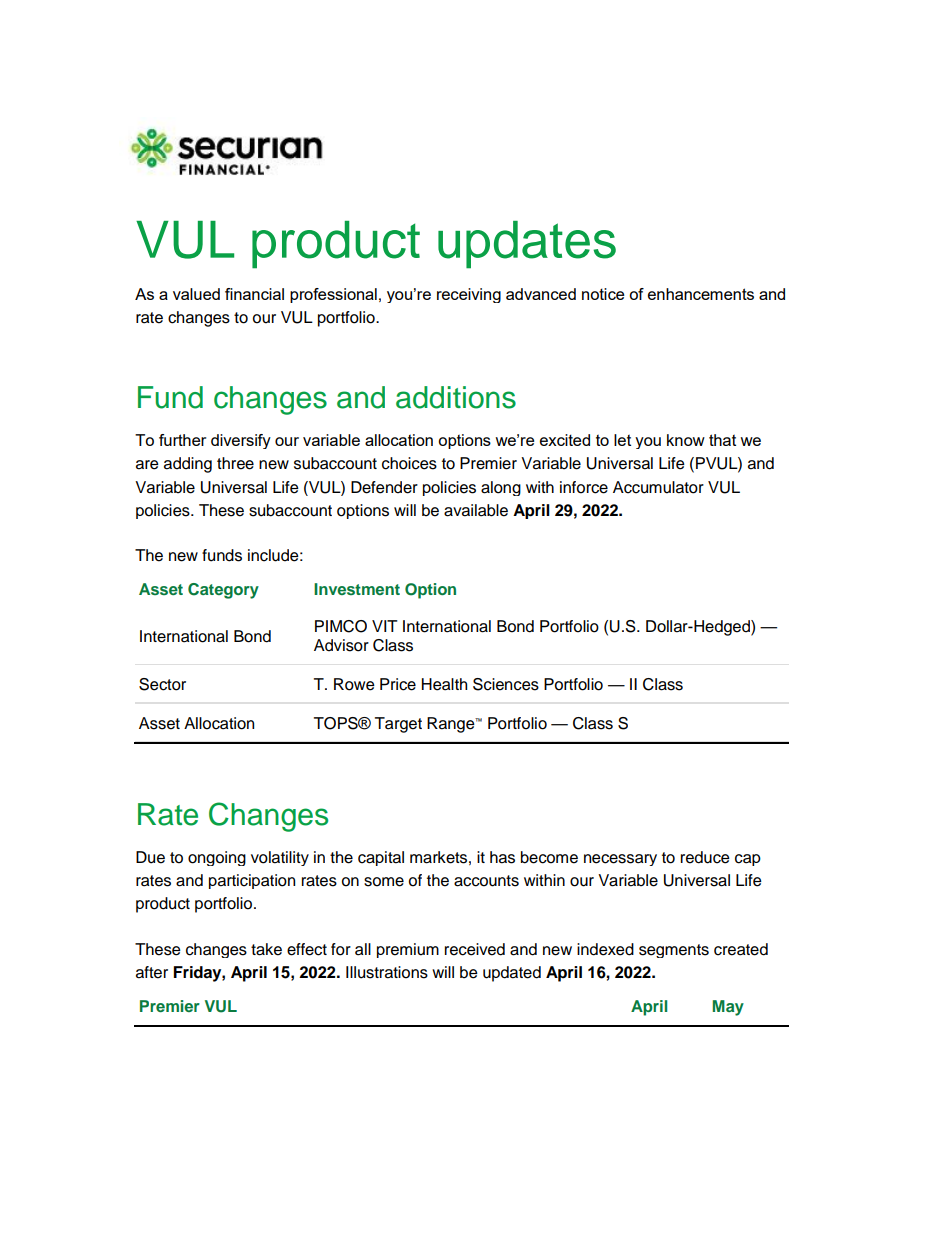 This screenshot has width=952, height=1233. Describe the element at coordinates (701, 294) in the screenshot. I see `enhancements` at that location.
